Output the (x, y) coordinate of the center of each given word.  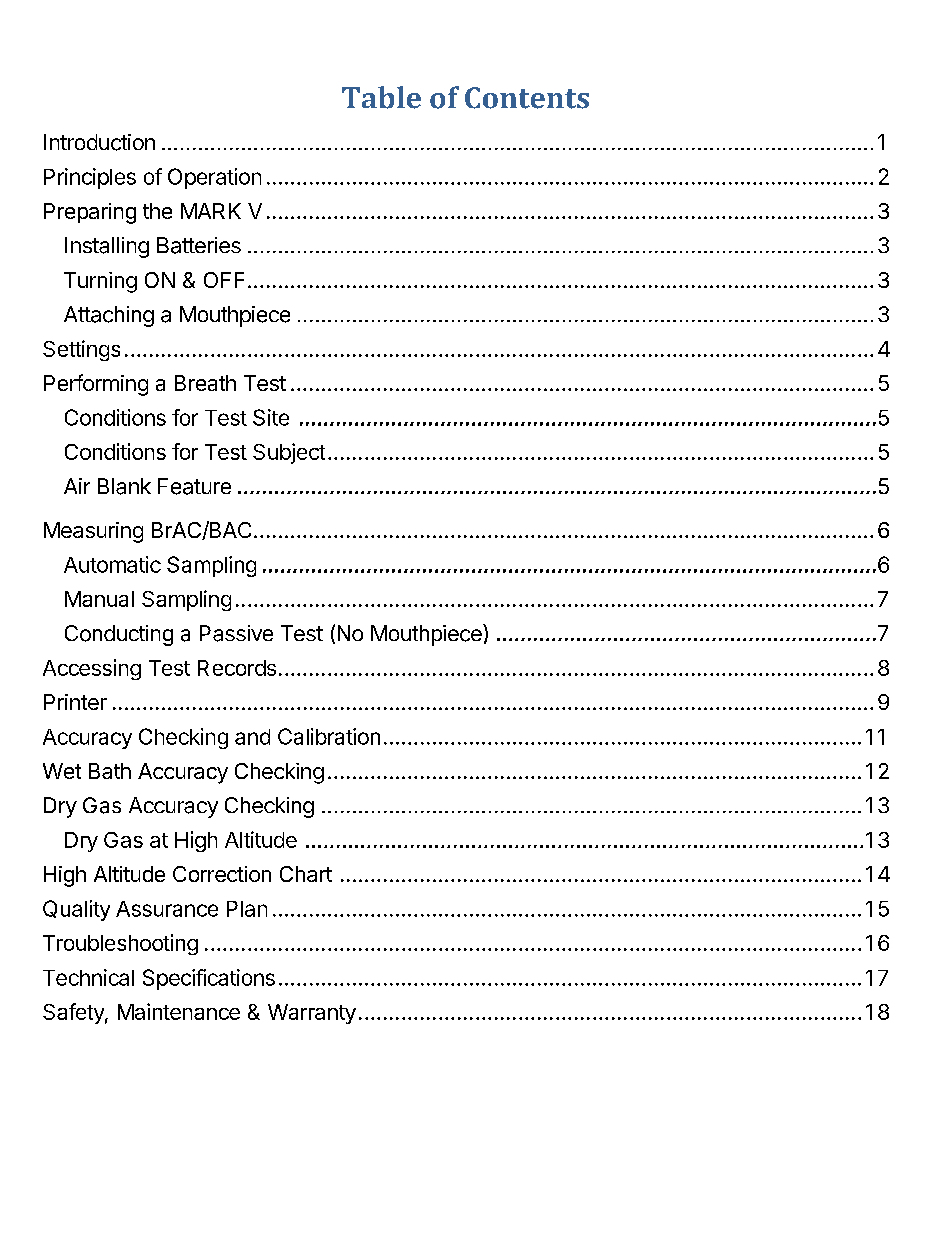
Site (271, 417)
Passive (236, 633)
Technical (88, 977)
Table (381, 97)
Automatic (112, 564)
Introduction (99, 142)
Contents (527, 98)
